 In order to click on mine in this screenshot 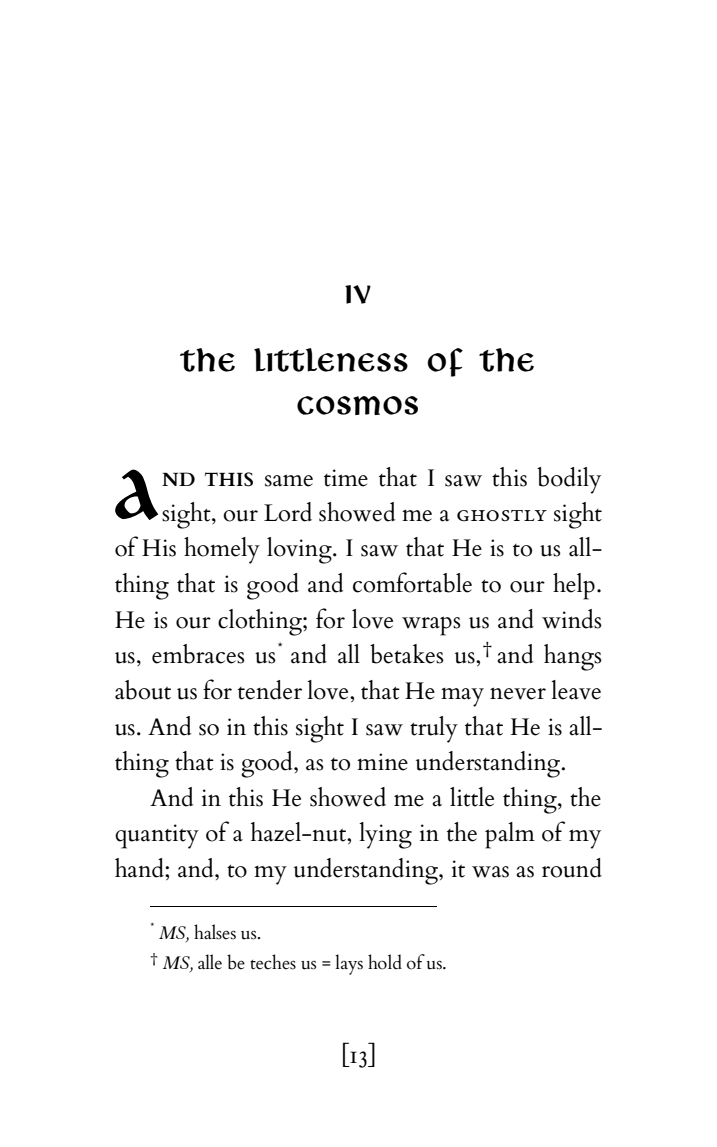, I will do `click(382, 762)`.
